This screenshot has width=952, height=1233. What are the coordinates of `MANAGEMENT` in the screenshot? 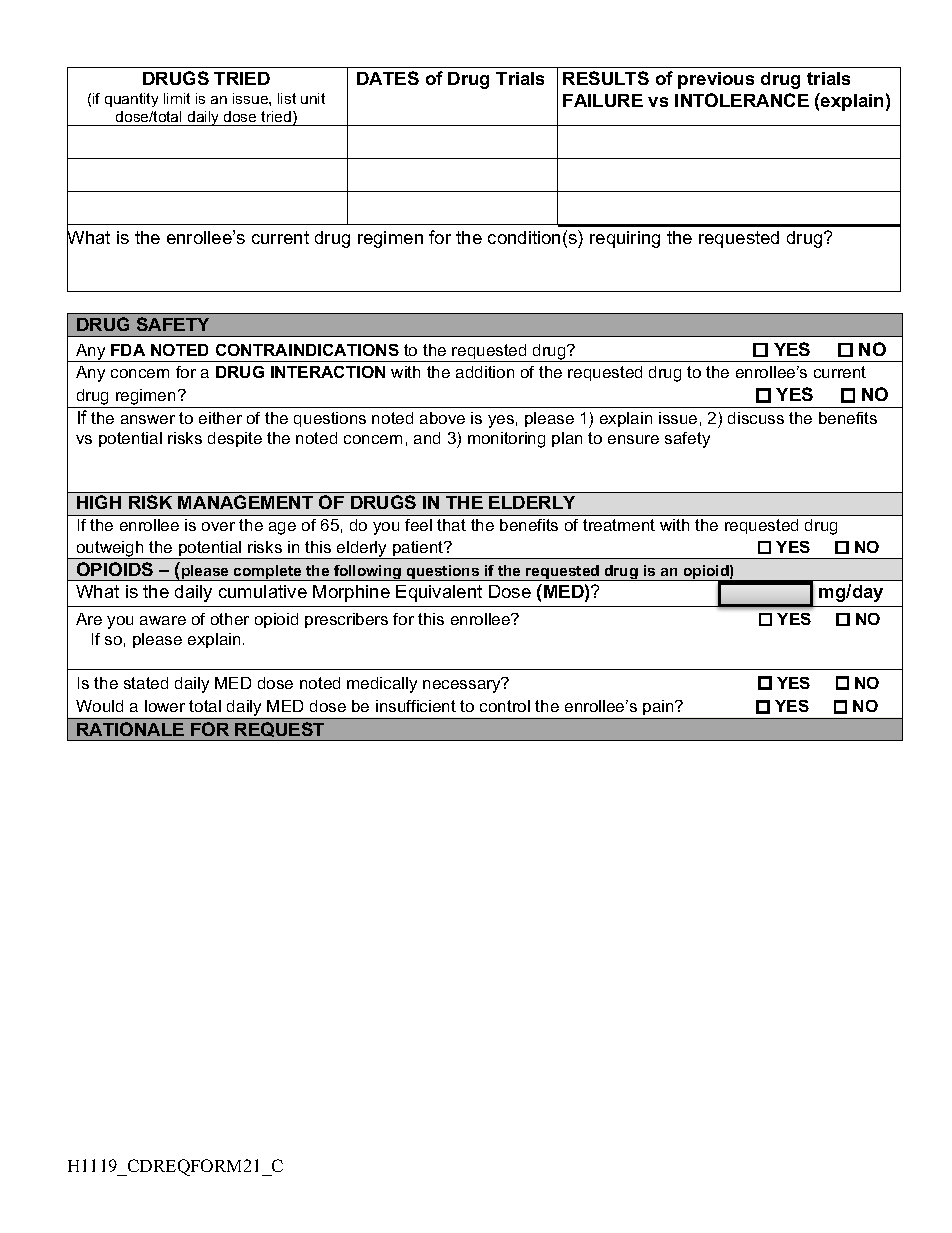 It's located at (245, 502).
